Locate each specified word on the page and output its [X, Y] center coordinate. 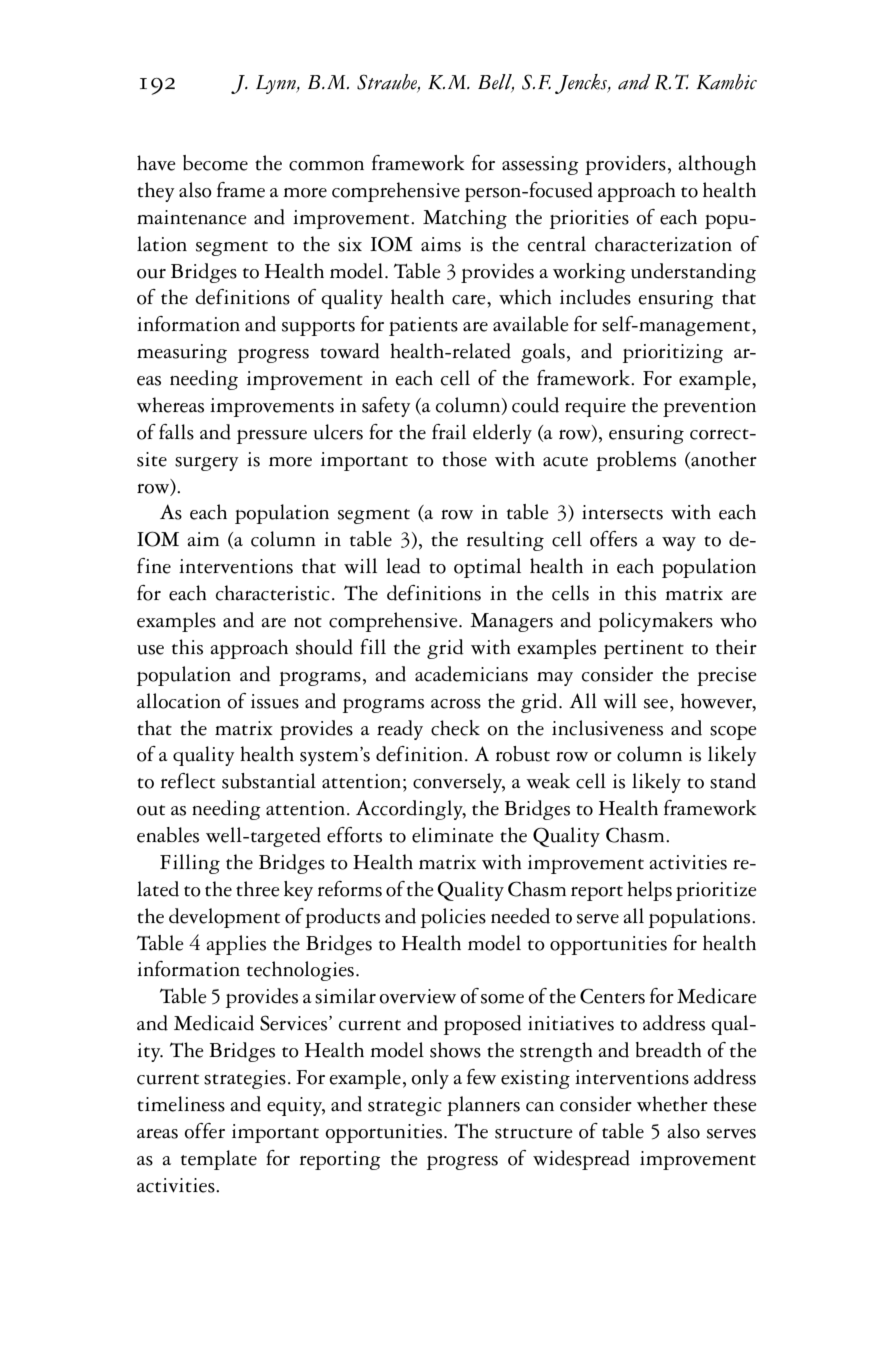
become [215, 163]
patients [423, 326]
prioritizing [673, 353]
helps [649, 891]
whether [672, 1104]
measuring [182, 353]
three [258, 889]
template [219, 1160]
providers [625, 165]
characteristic [273, 593]
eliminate [453, 835]
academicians [471, 674]
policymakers [655, 622]
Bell [496, 83]
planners [483, 1106]
